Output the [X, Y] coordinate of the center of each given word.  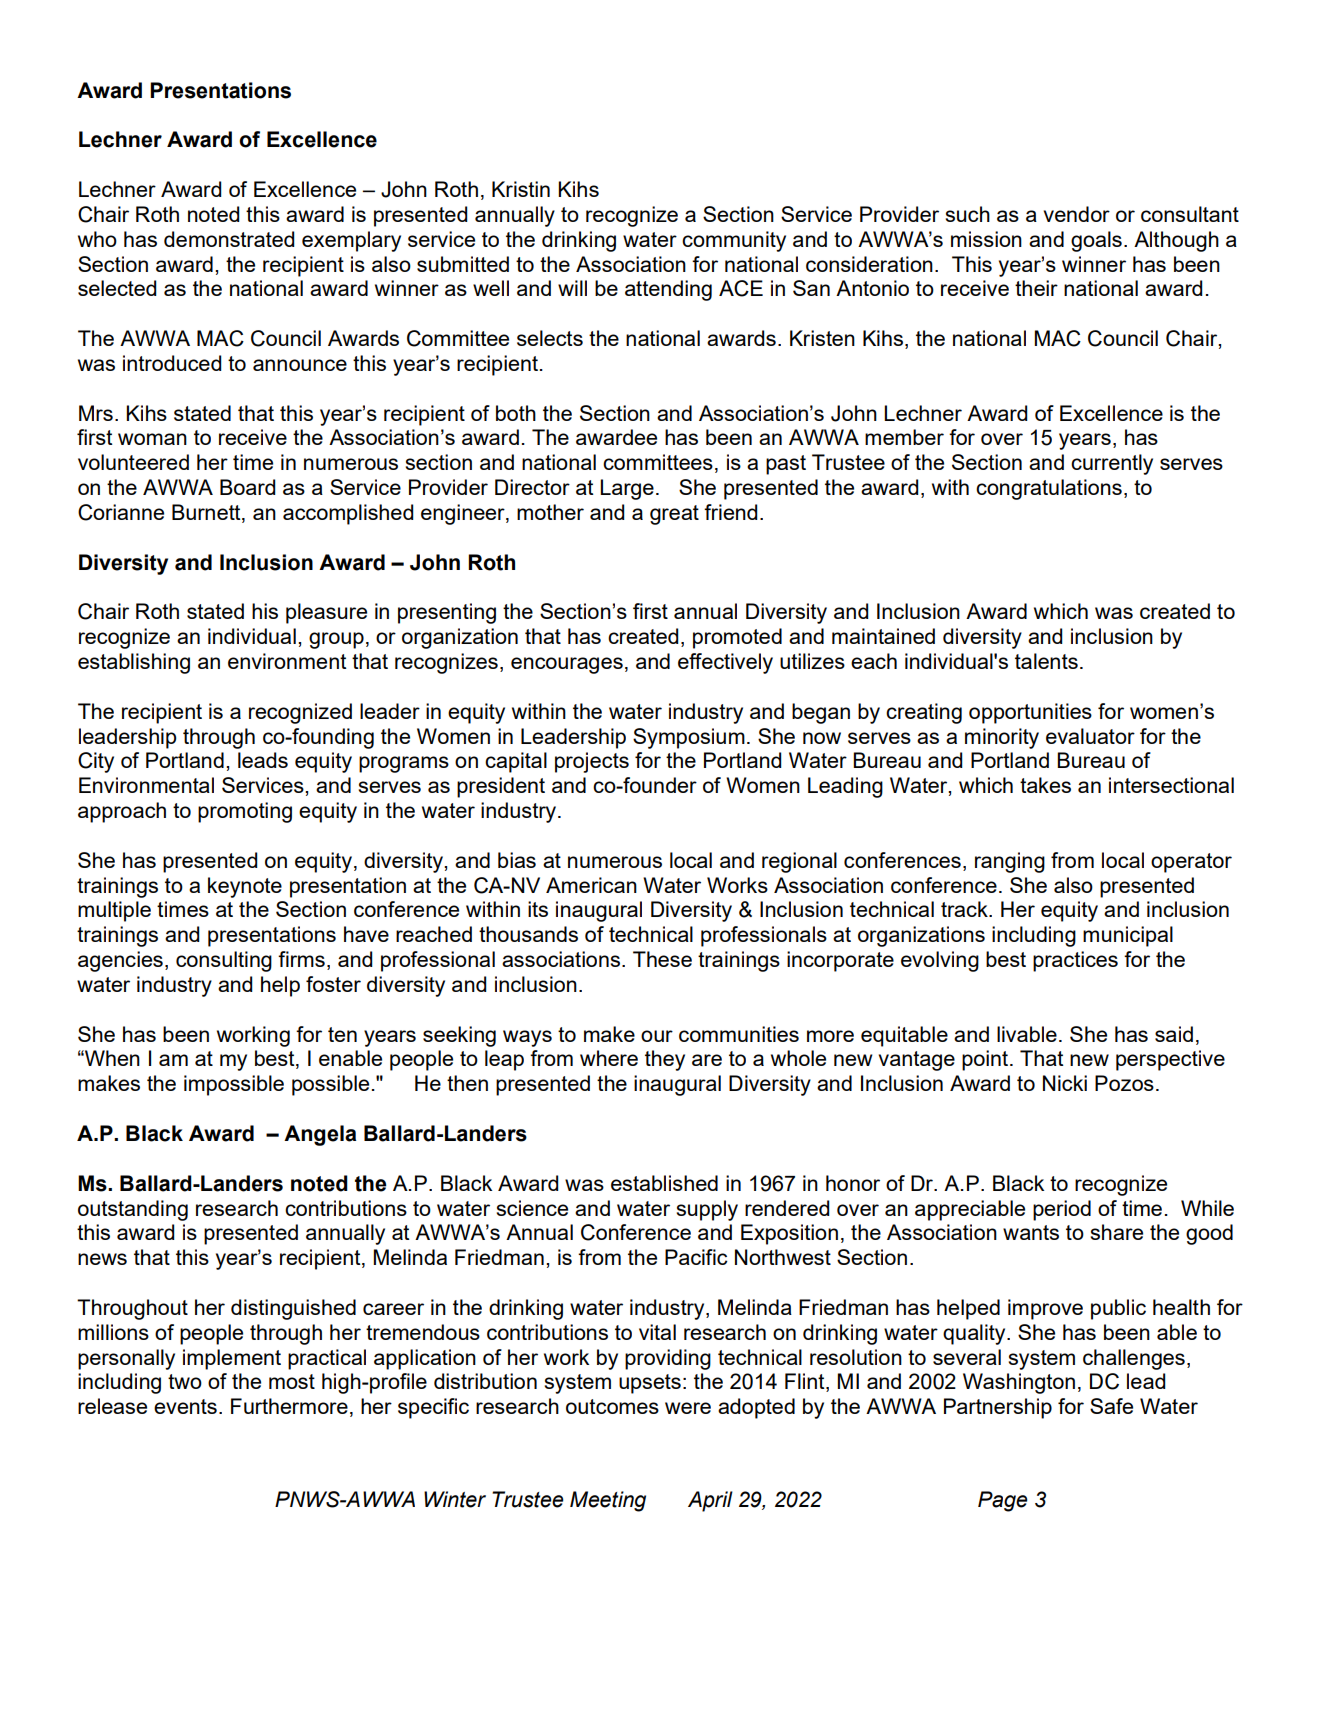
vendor [1077, 214]
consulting [224, 961]
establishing [134, 663]
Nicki [1065, 1083]
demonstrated [229, 239]
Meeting [608, 1501]
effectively [725, 663]
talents [1046, 661]
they [665, 1060]
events [185, 1406]
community [734, 241]
